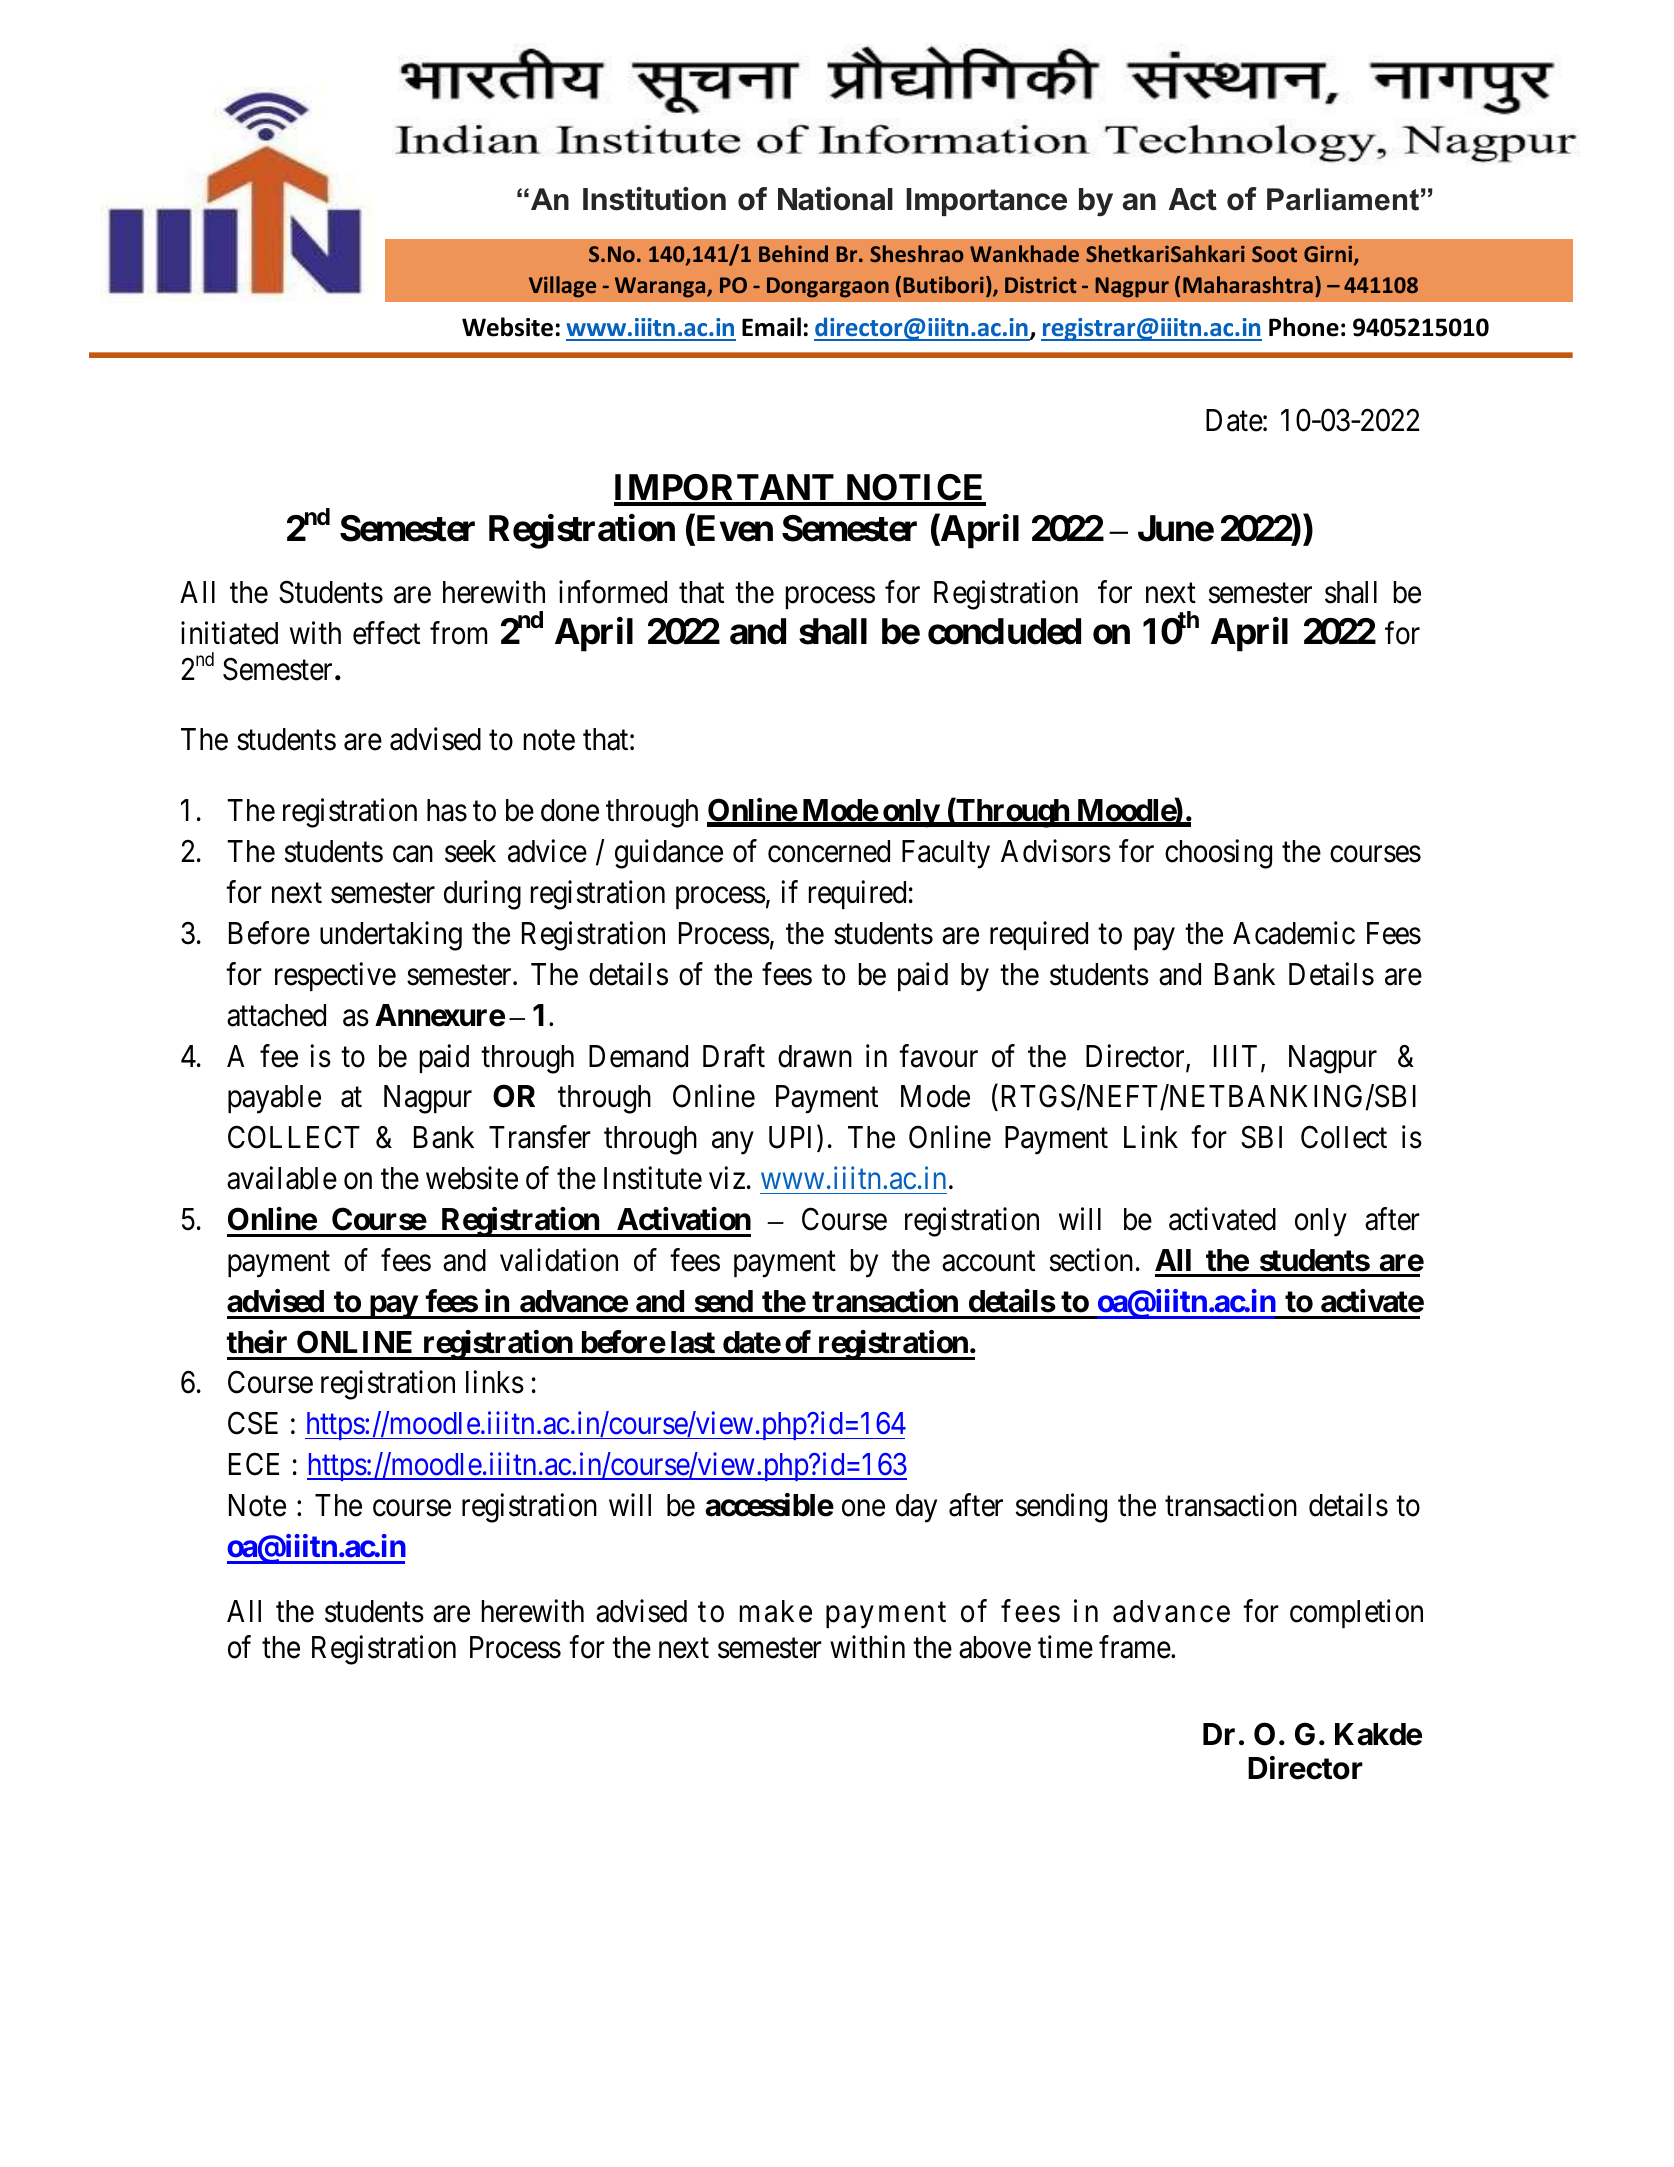  Describe the element at coordinates (793, 253) in the document. I see `Behind` at that location.
